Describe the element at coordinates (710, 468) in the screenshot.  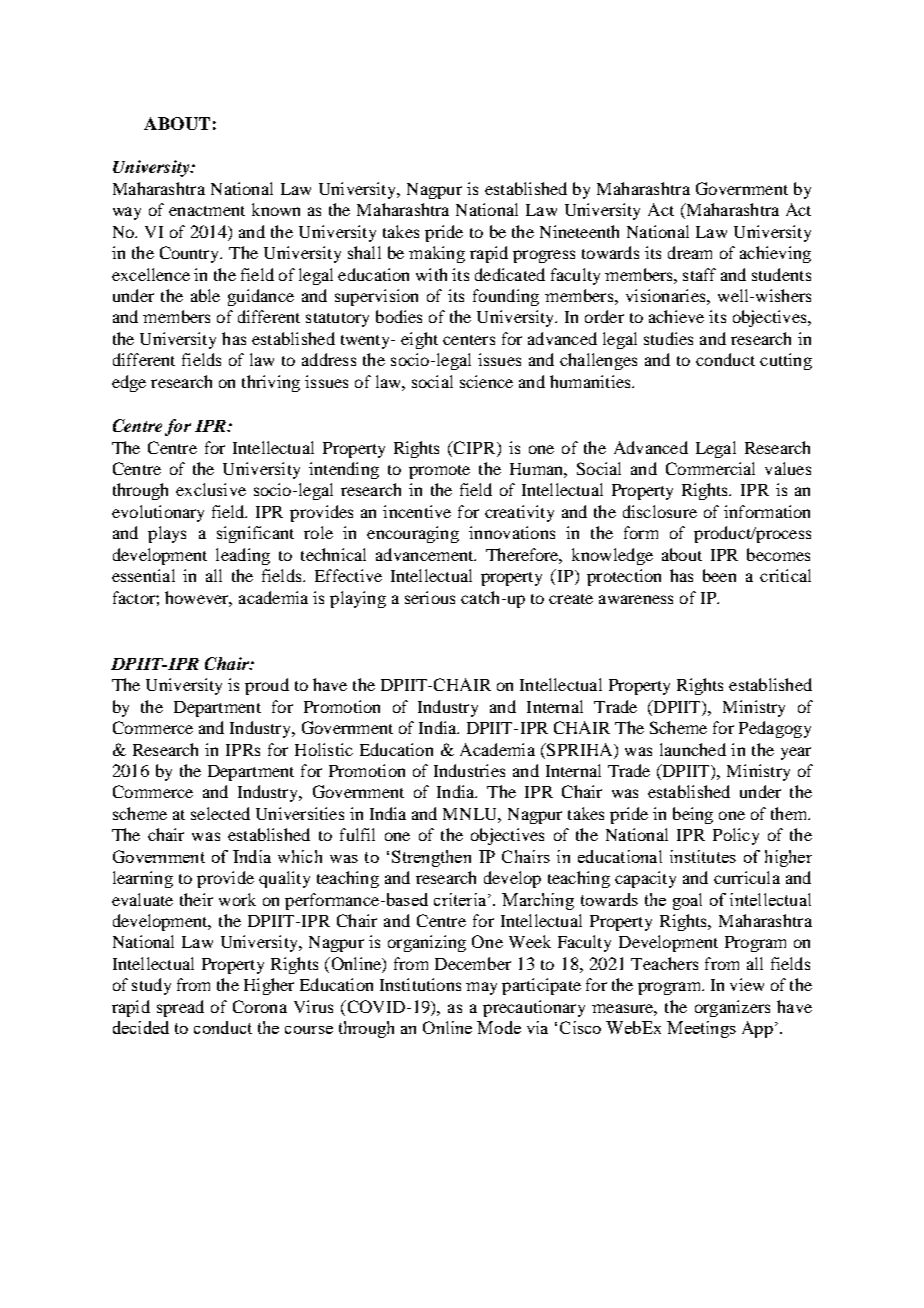
I see `Commercial` at that location.
